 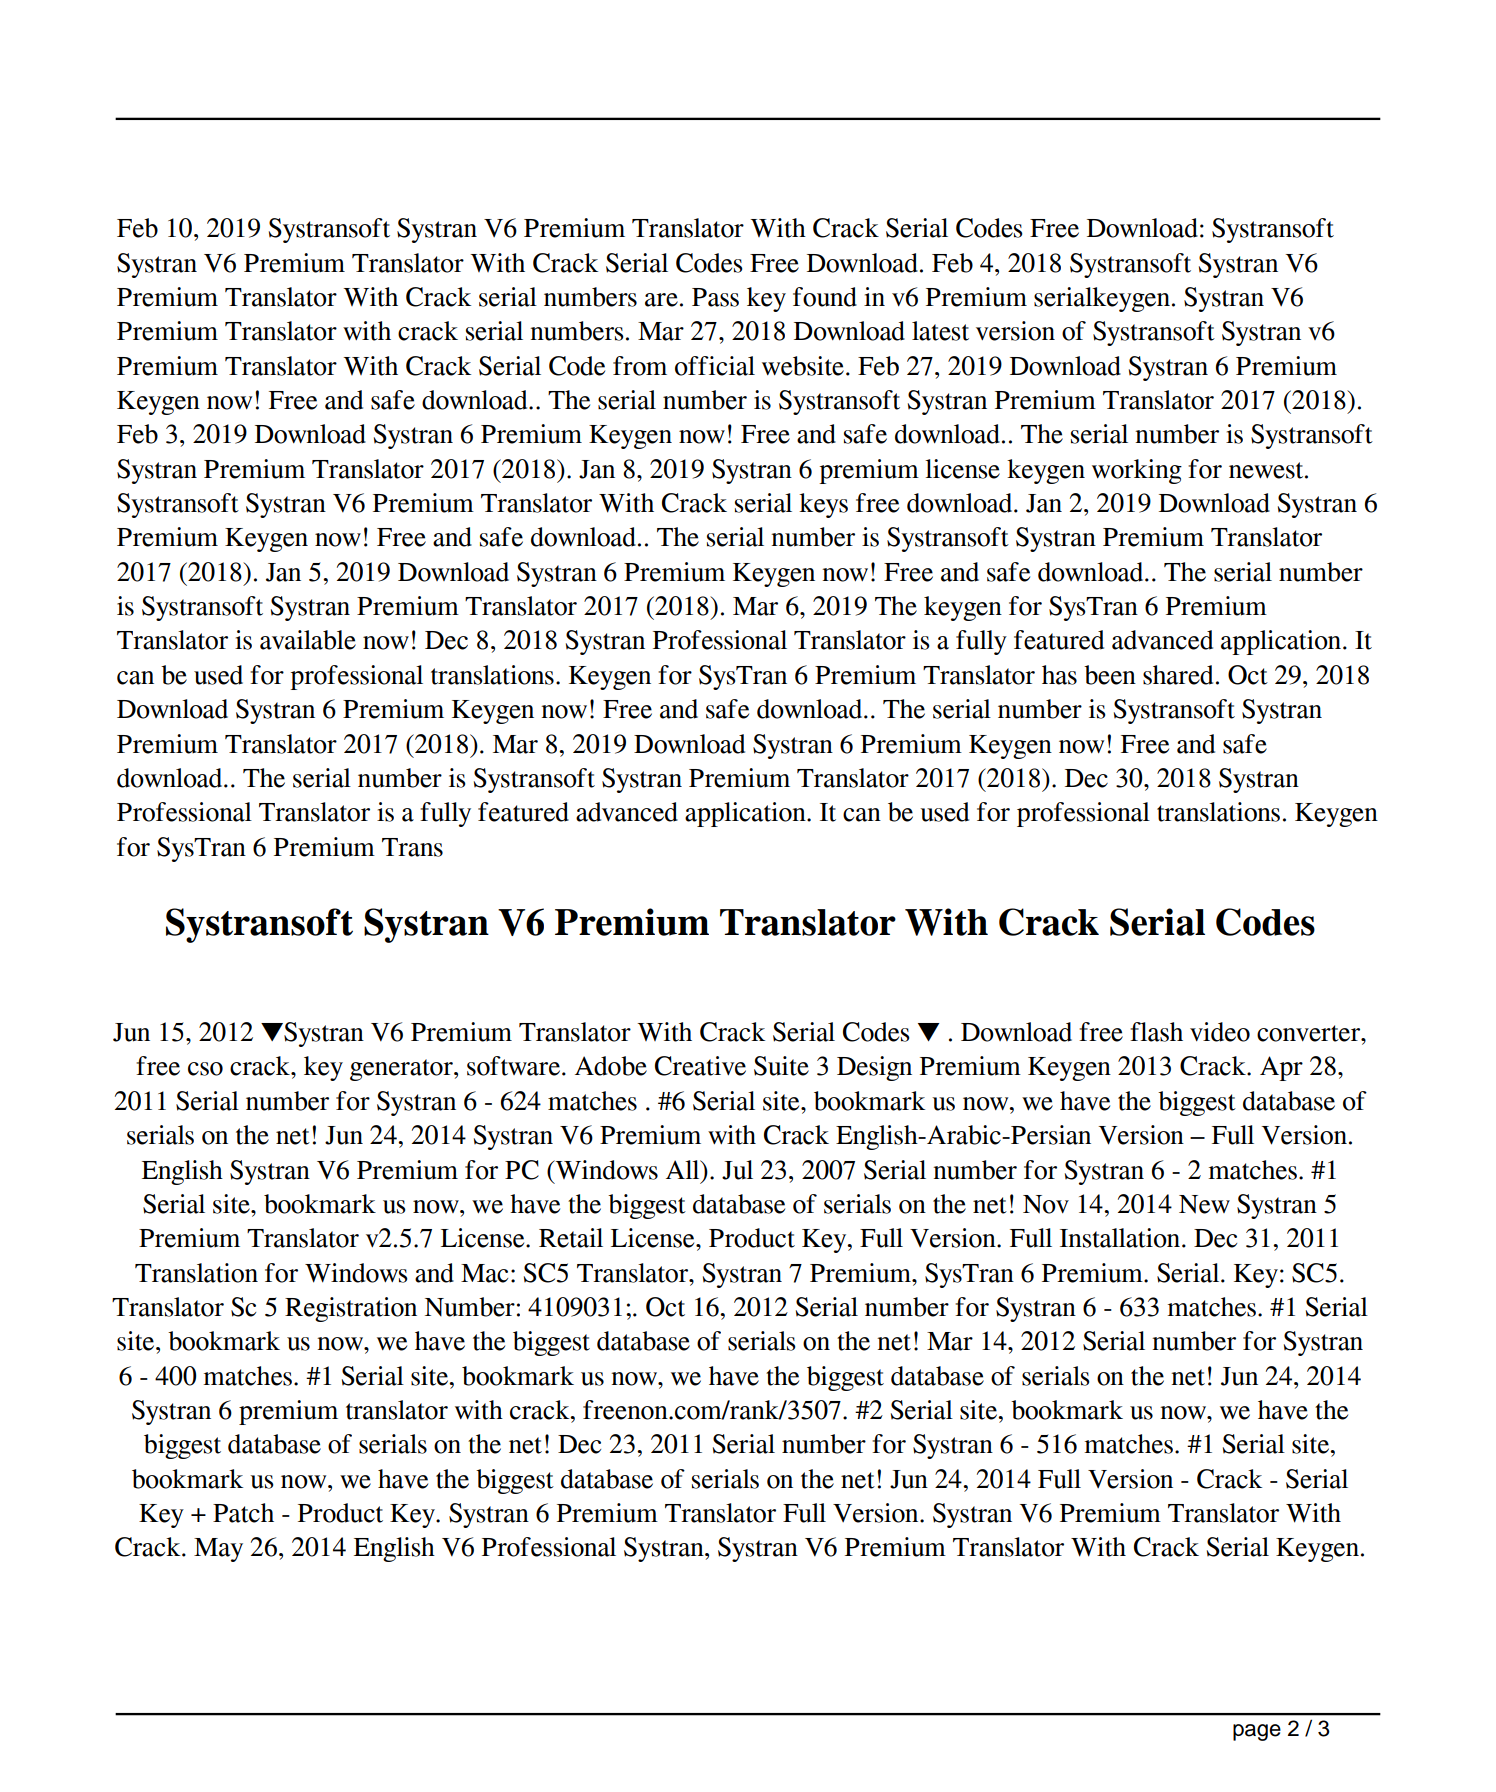 I want to click on from, so click(x=640, y=366).
